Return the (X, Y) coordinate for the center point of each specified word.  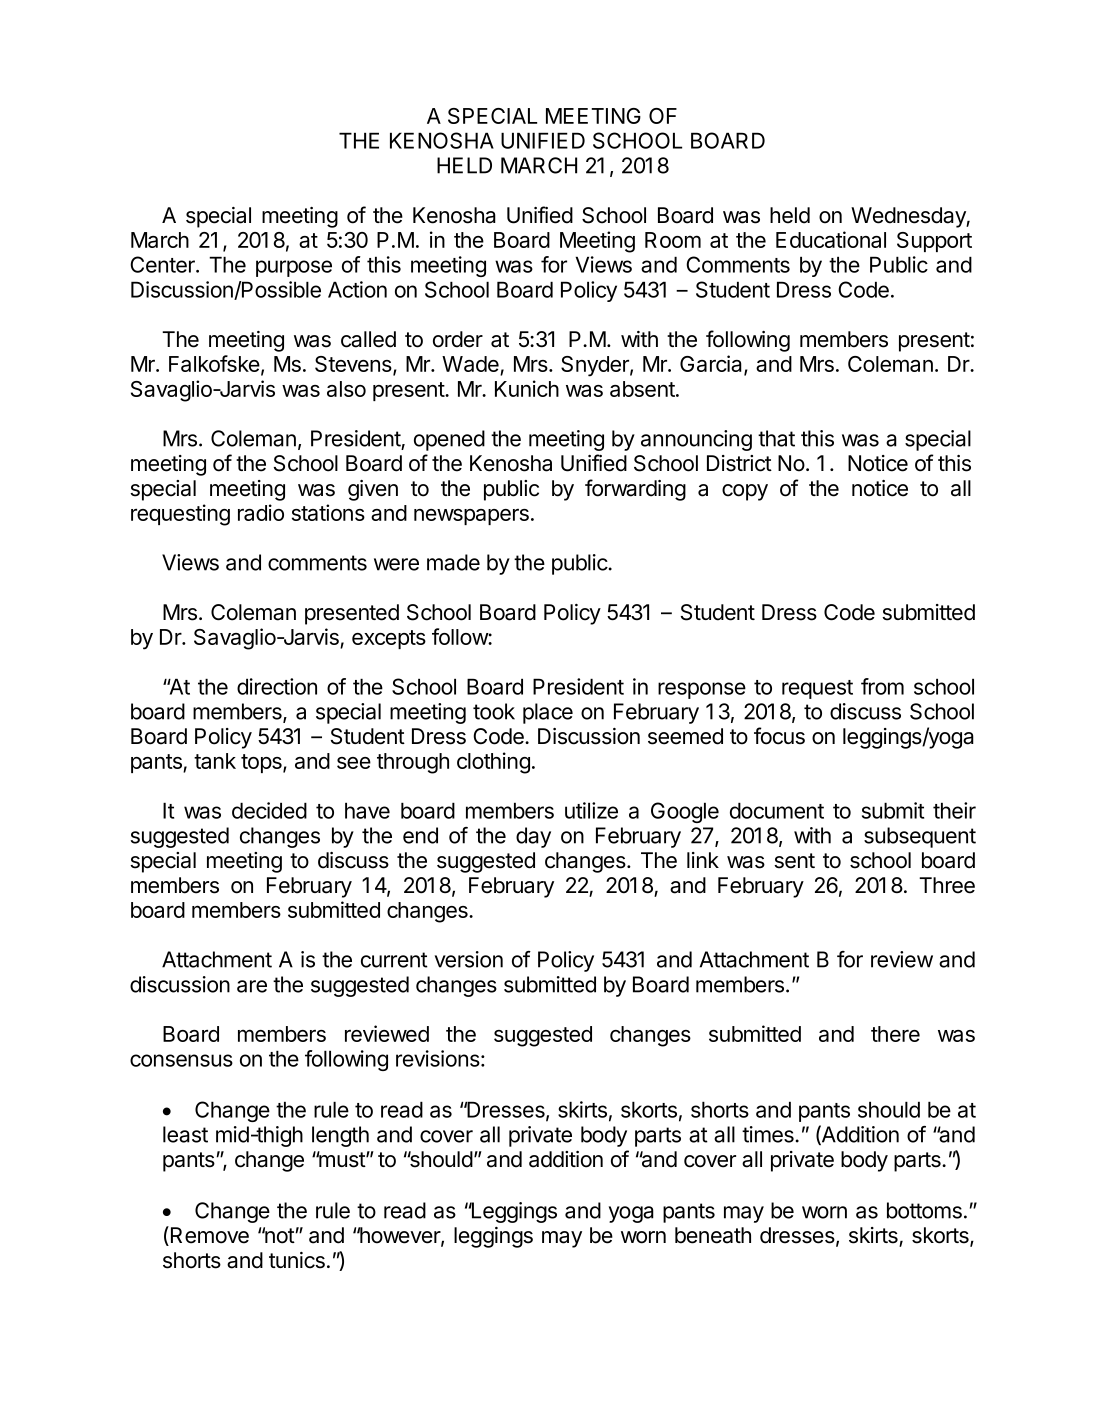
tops (262, 763)
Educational (831, 239)
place (548, 713)
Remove (208, 1236)
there (895, 1034)
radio (261, 512)
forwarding (635, 490)
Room (673, 240)
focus (779, 736)
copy (745, 492)
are (252, 986)
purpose (294, 268)
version (469, 959)
